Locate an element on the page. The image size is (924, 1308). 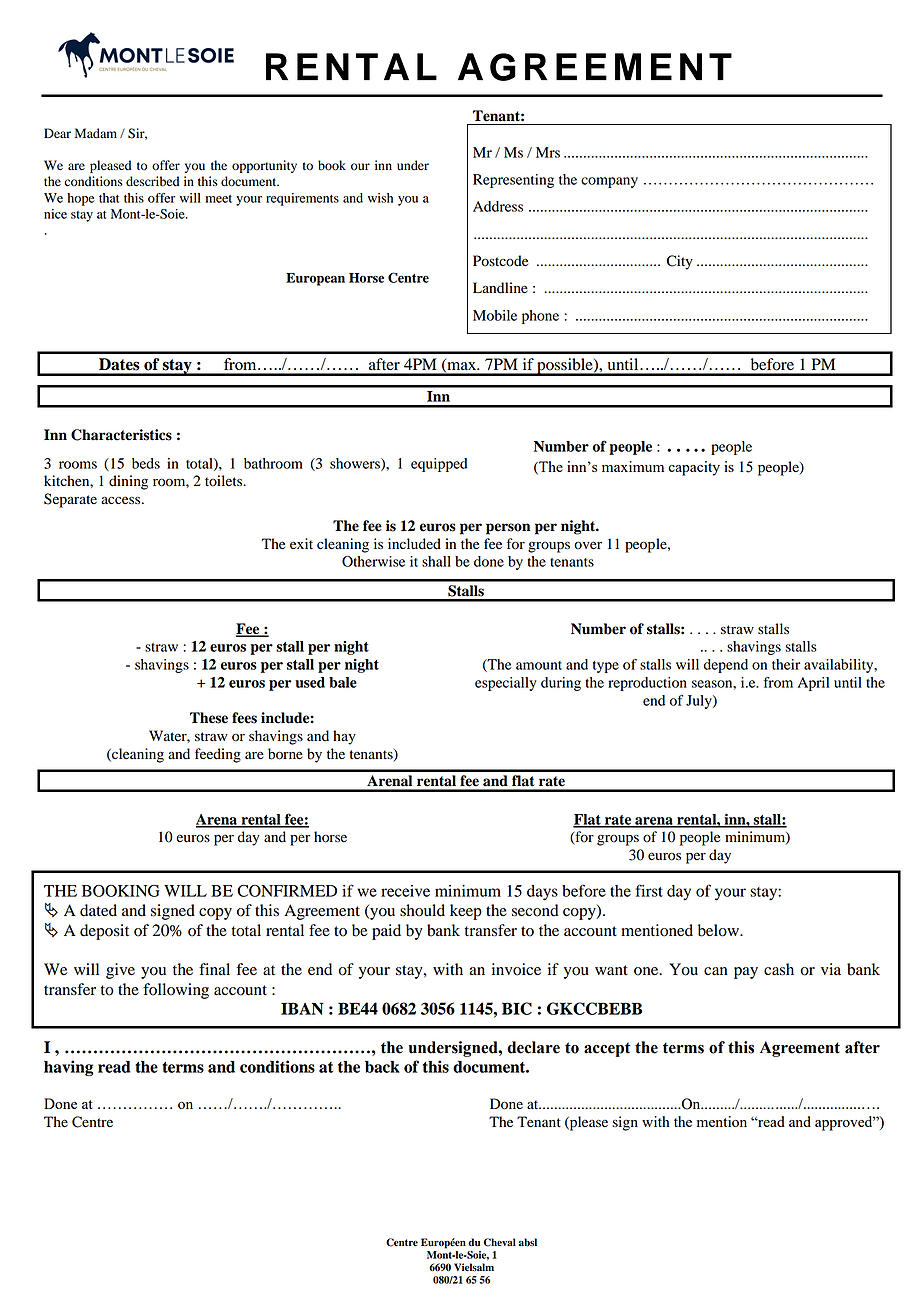
Cheval is located at coordinates (500, 1242).
